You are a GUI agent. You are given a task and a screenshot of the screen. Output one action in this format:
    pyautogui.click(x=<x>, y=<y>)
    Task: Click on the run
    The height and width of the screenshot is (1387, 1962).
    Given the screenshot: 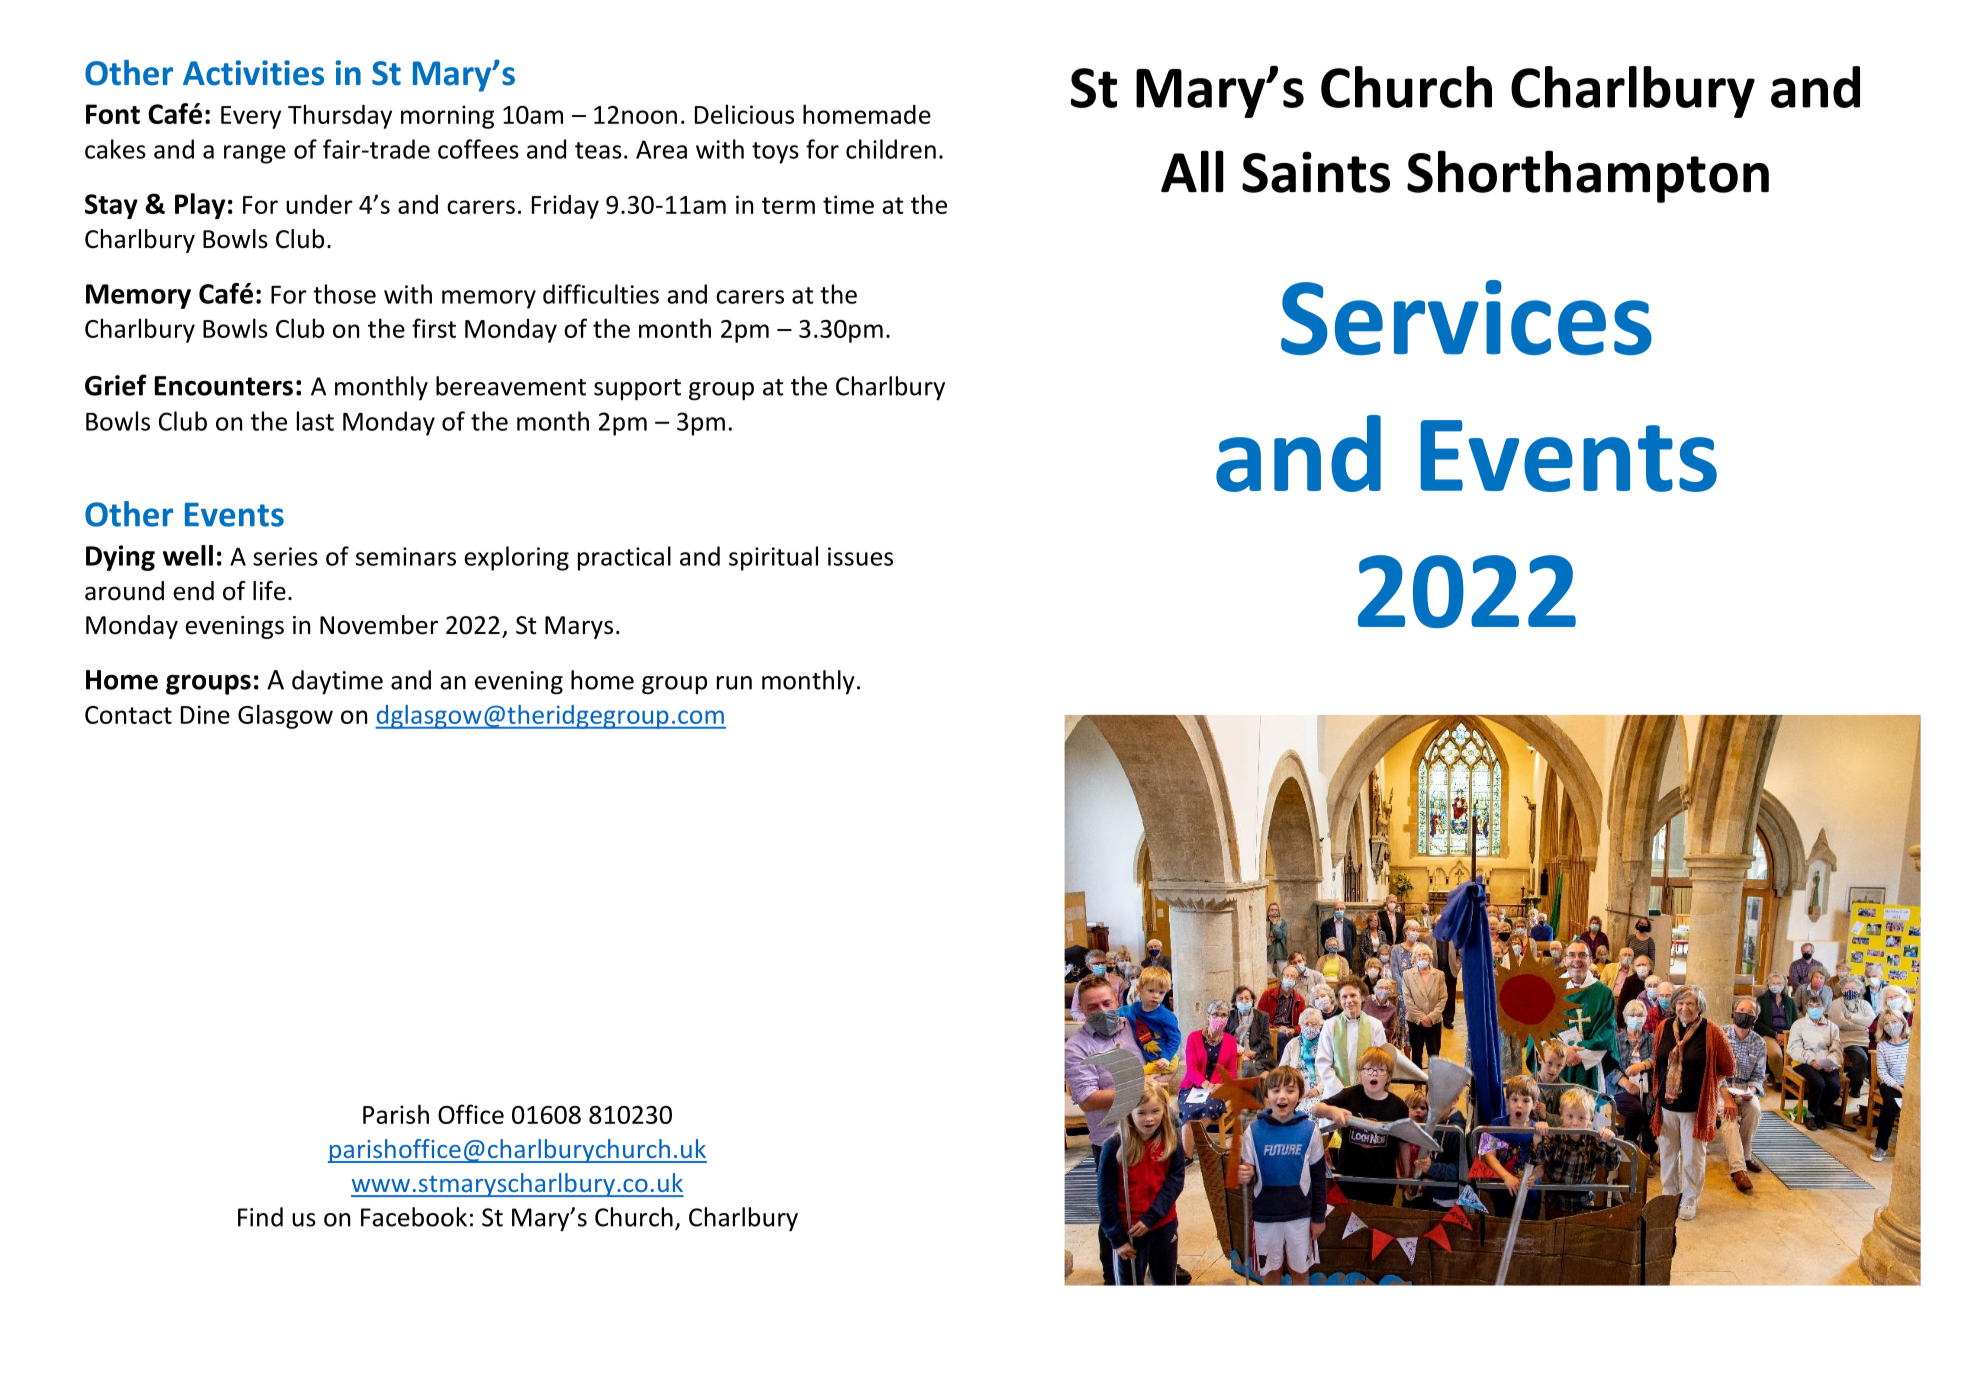 What is the action you would take?
    pyautogui.click(x=734, y=683)
